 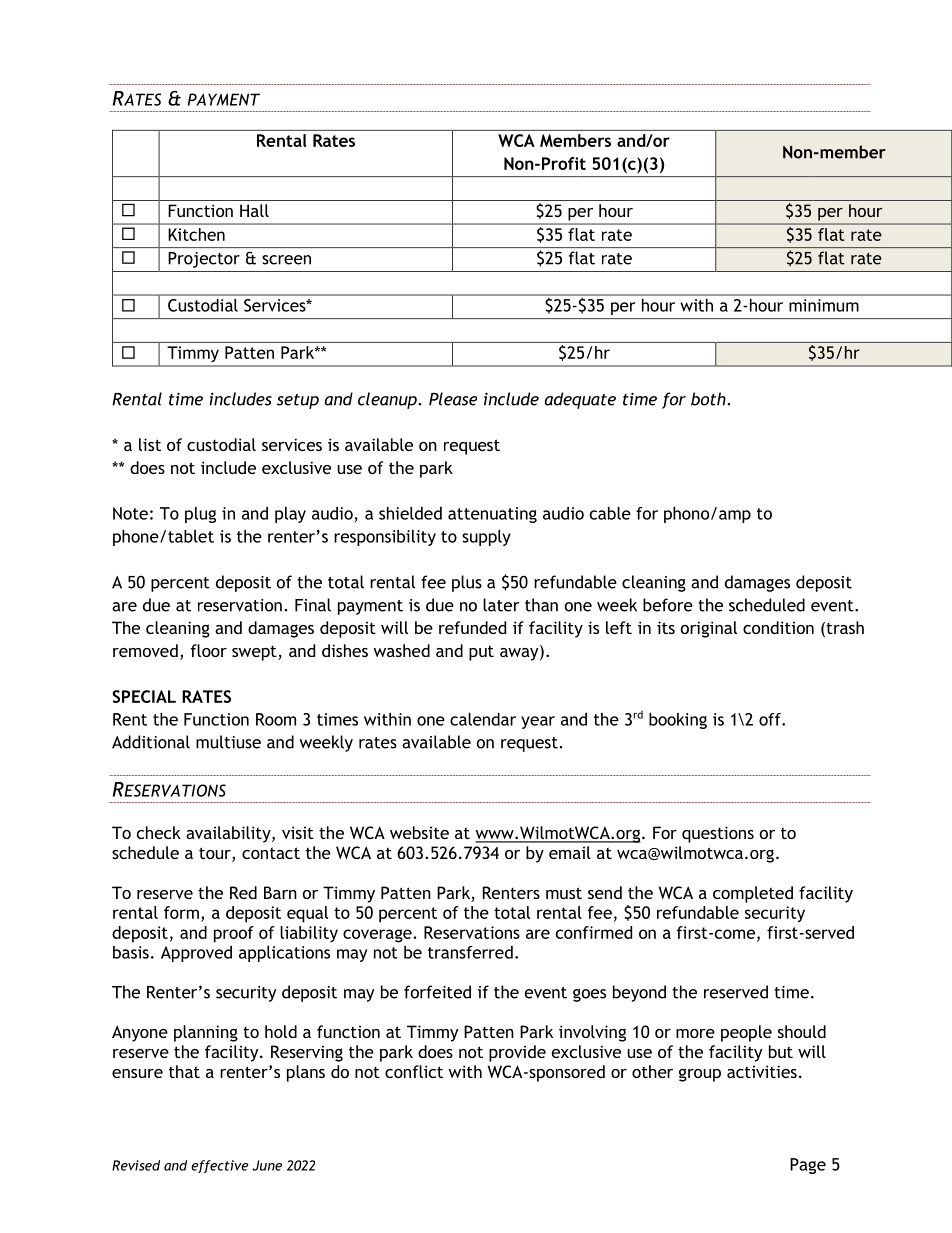 What do you see at coordinates (181, 912) in the screenshot?
I see `form` at bounding box center [181, 912].
